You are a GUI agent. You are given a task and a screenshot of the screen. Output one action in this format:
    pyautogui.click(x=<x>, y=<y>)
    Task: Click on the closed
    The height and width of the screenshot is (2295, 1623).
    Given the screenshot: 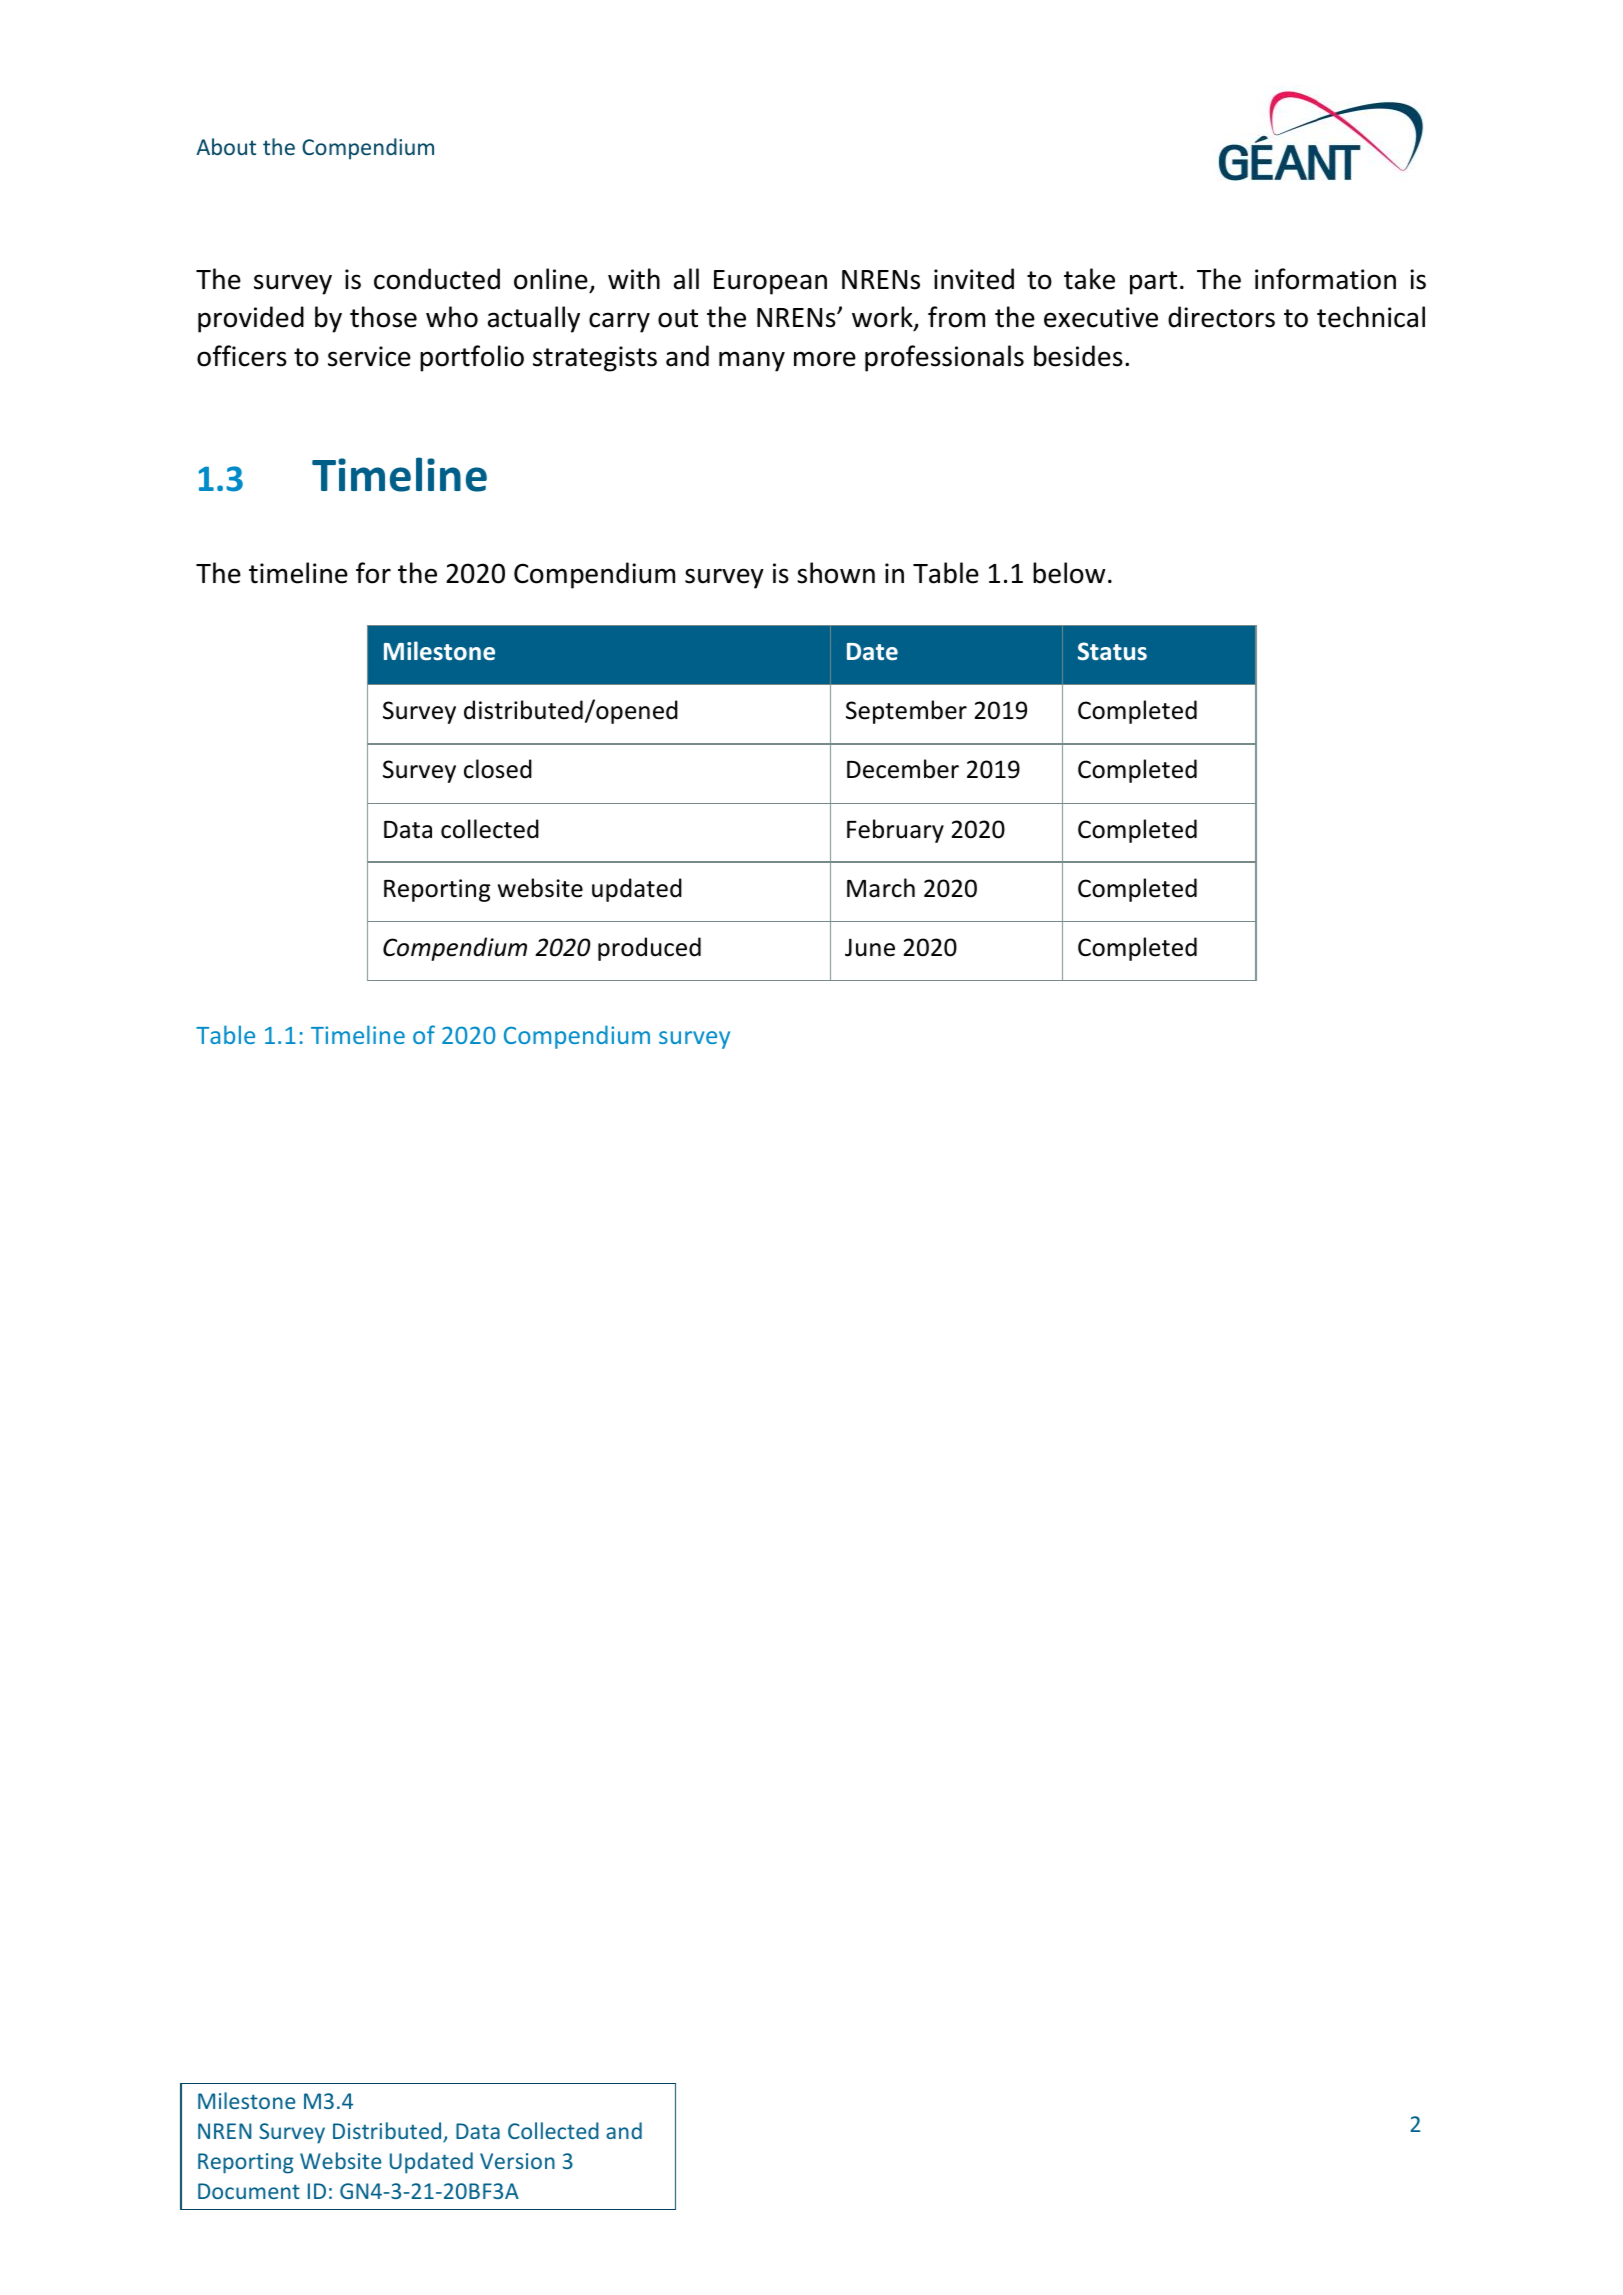 What is the action you would take?
    pyautogui.click(x=498, y=769)
